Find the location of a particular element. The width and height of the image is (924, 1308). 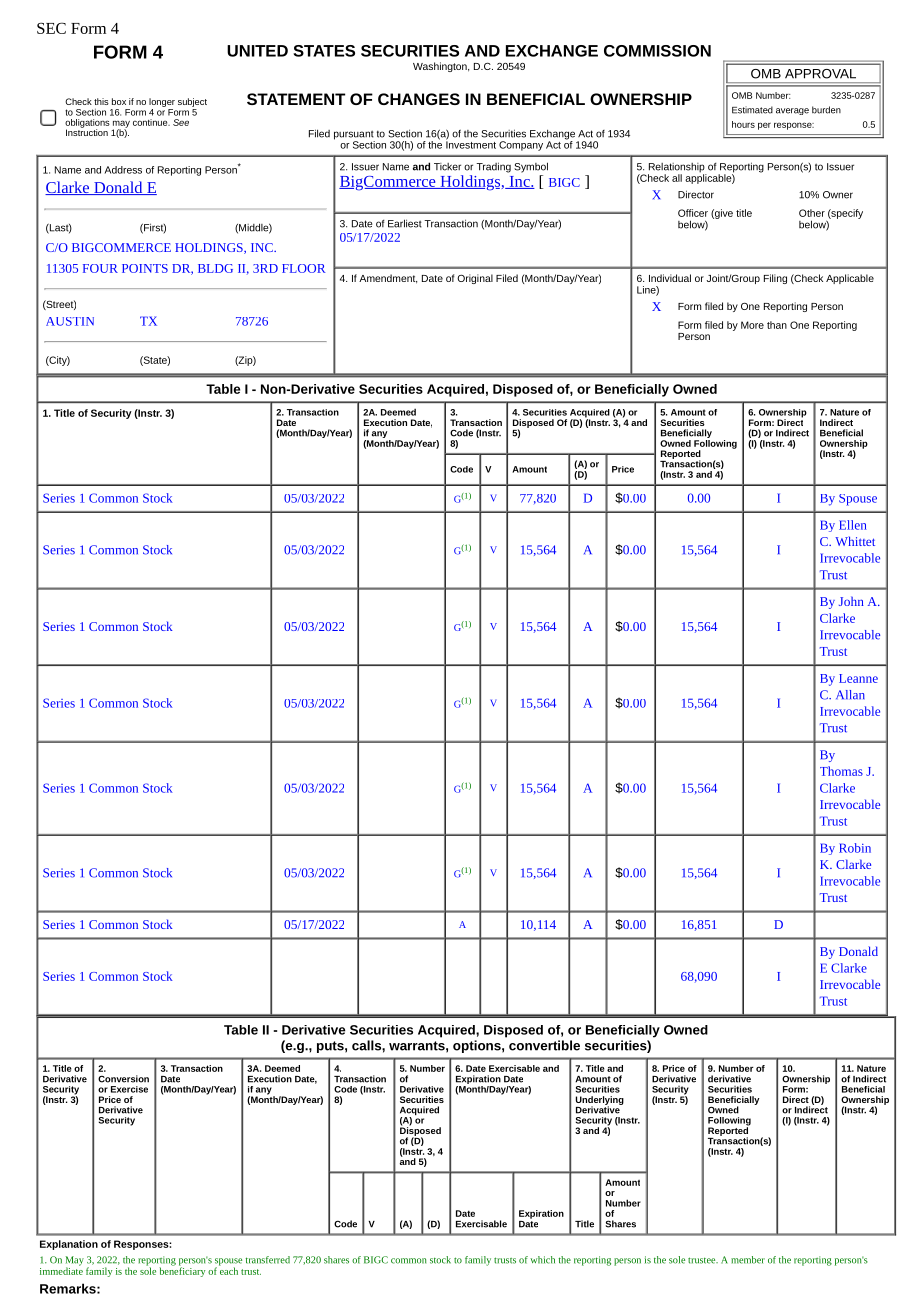

Conversion is located at coordinates (123, 1079).
